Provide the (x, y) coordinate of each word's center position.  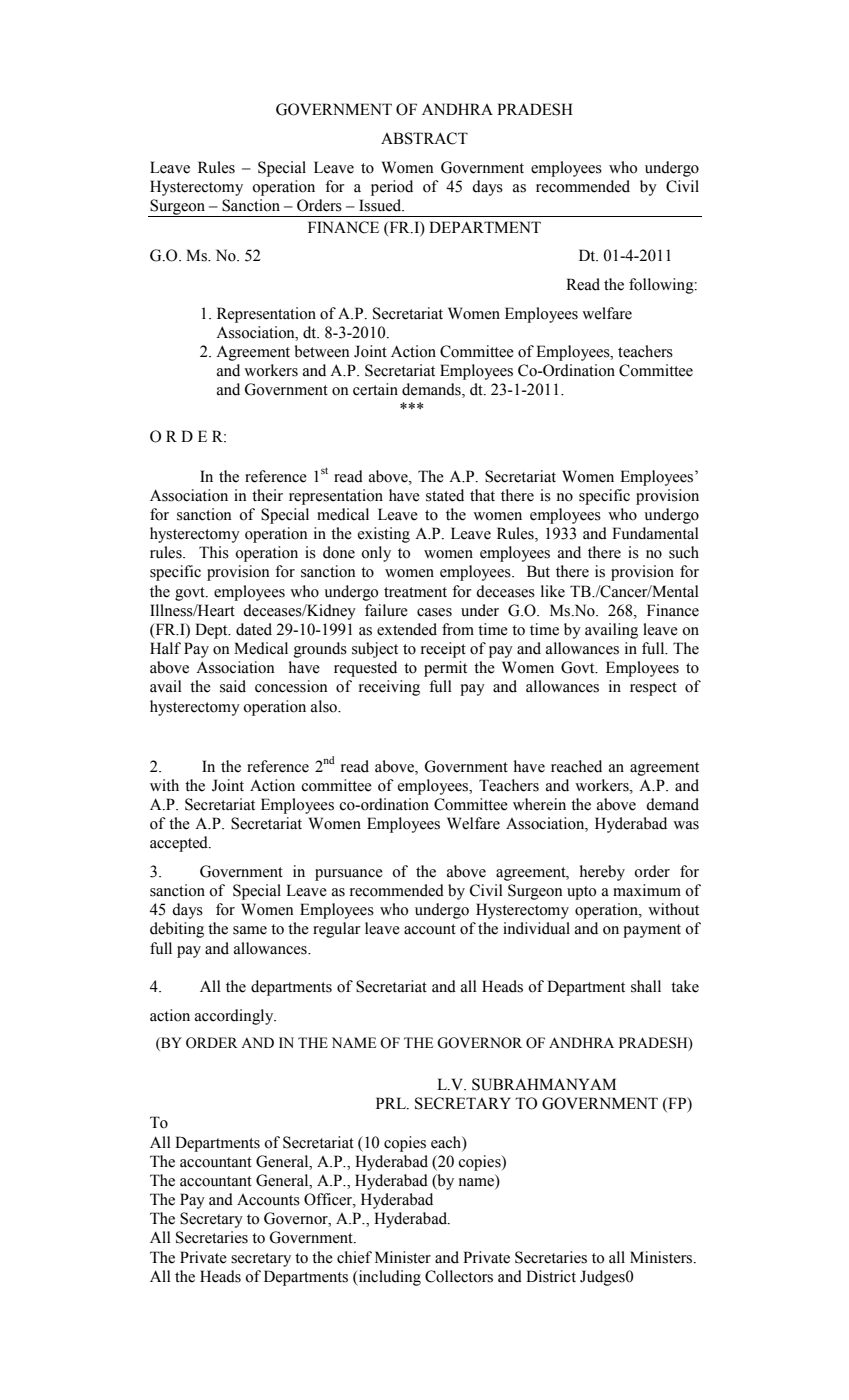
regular (337, 930)
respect (653, 689)
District (551, 1276)
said (233, 686)
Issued (381, 205)
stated (445, 495)
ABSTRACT (424, 138)
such (684, 552)
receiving (389, 688)
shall (646, 986)
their (267, 495)
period (392, 188)
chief (354, 1257)
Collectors (459, 1276)
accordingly (235, 1017)
